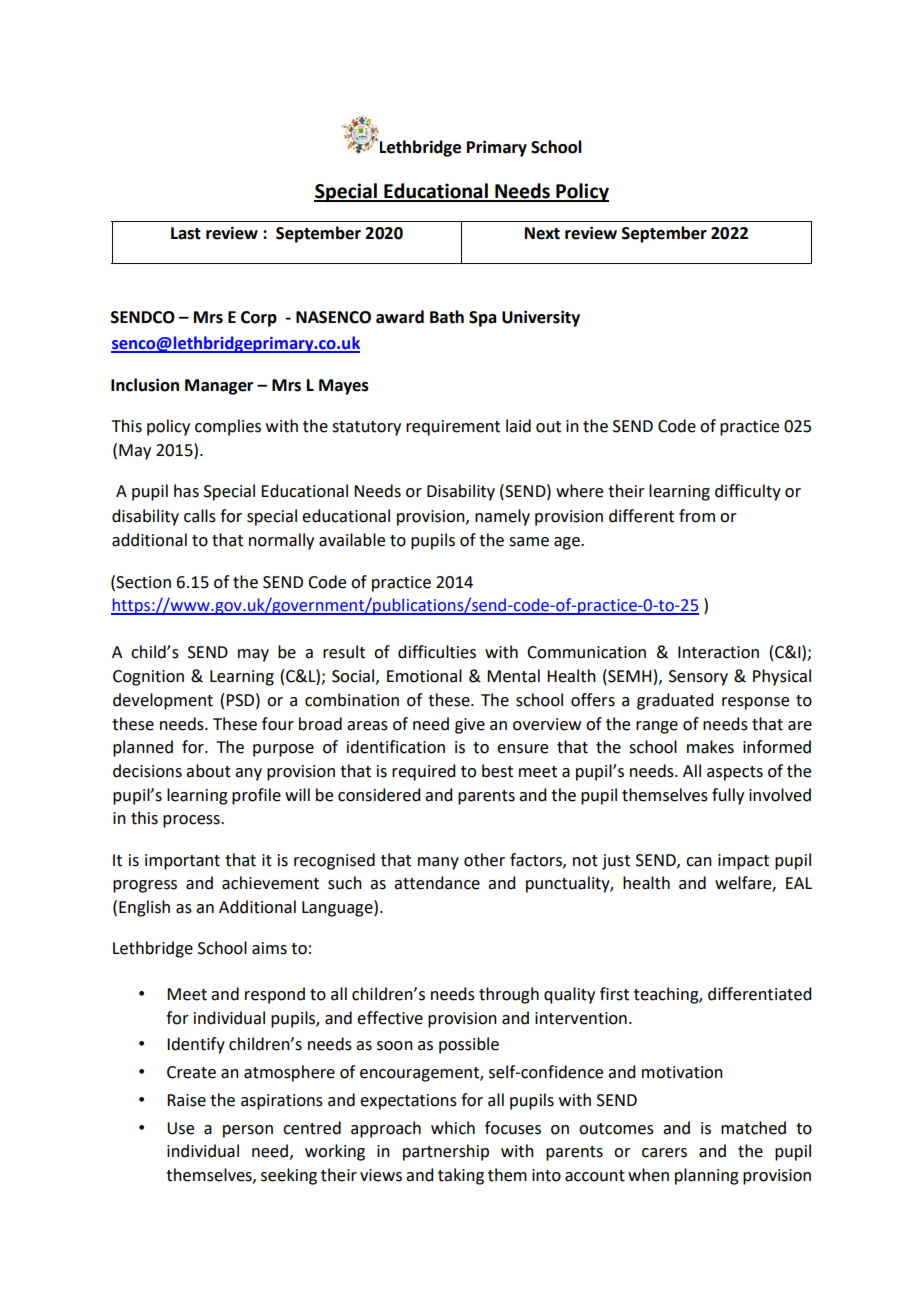 The image size is (924, 1308). What do you see at coordinates (675, 701) in the document?
I see `graduated` at bounding box center [675, 701].
